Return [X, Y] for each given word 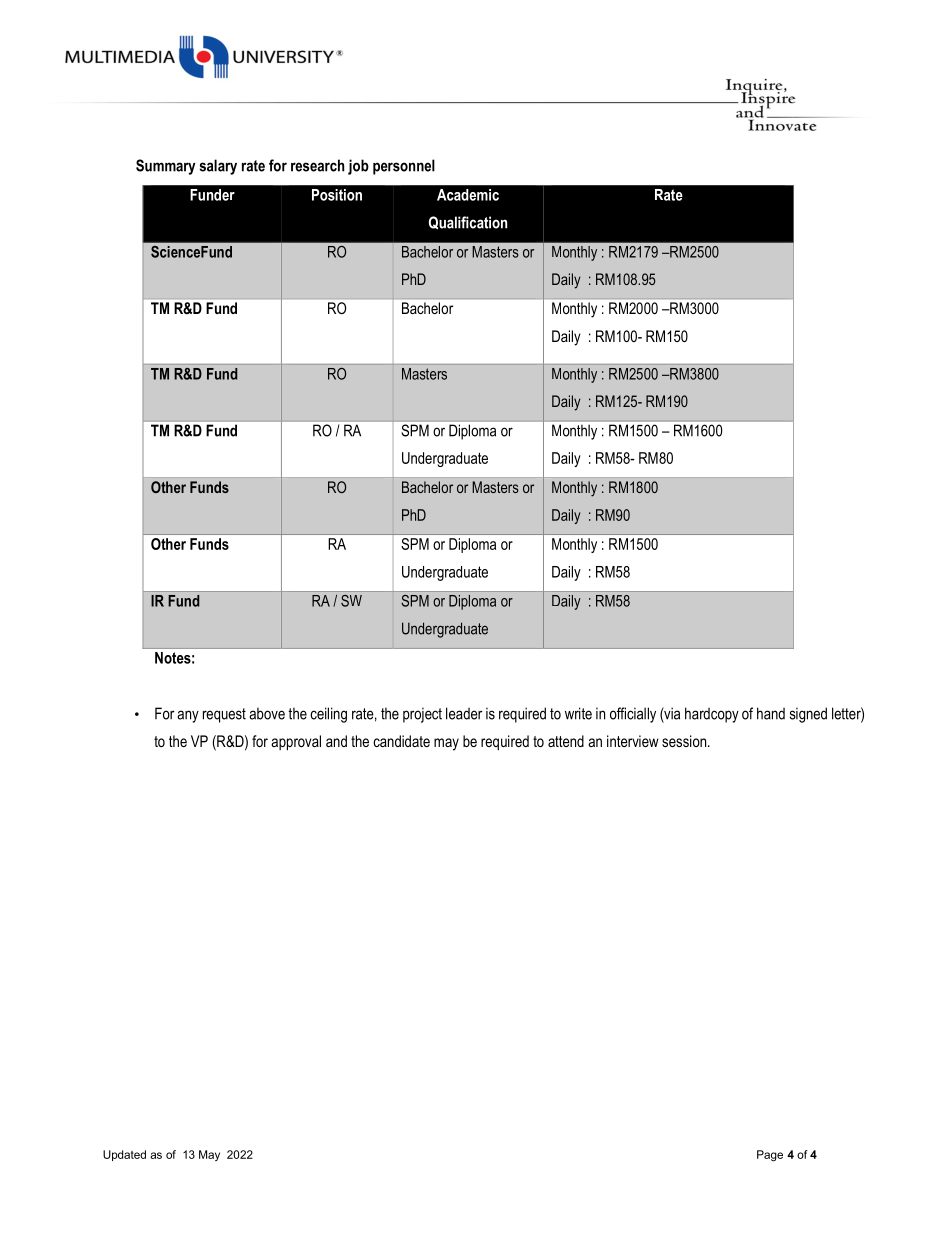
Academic [468, 195]
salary [218, 167]
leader [464, 713]
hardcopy [712, 715]
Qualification [468, 223]
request [224, 715]
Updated [124, 1155]
